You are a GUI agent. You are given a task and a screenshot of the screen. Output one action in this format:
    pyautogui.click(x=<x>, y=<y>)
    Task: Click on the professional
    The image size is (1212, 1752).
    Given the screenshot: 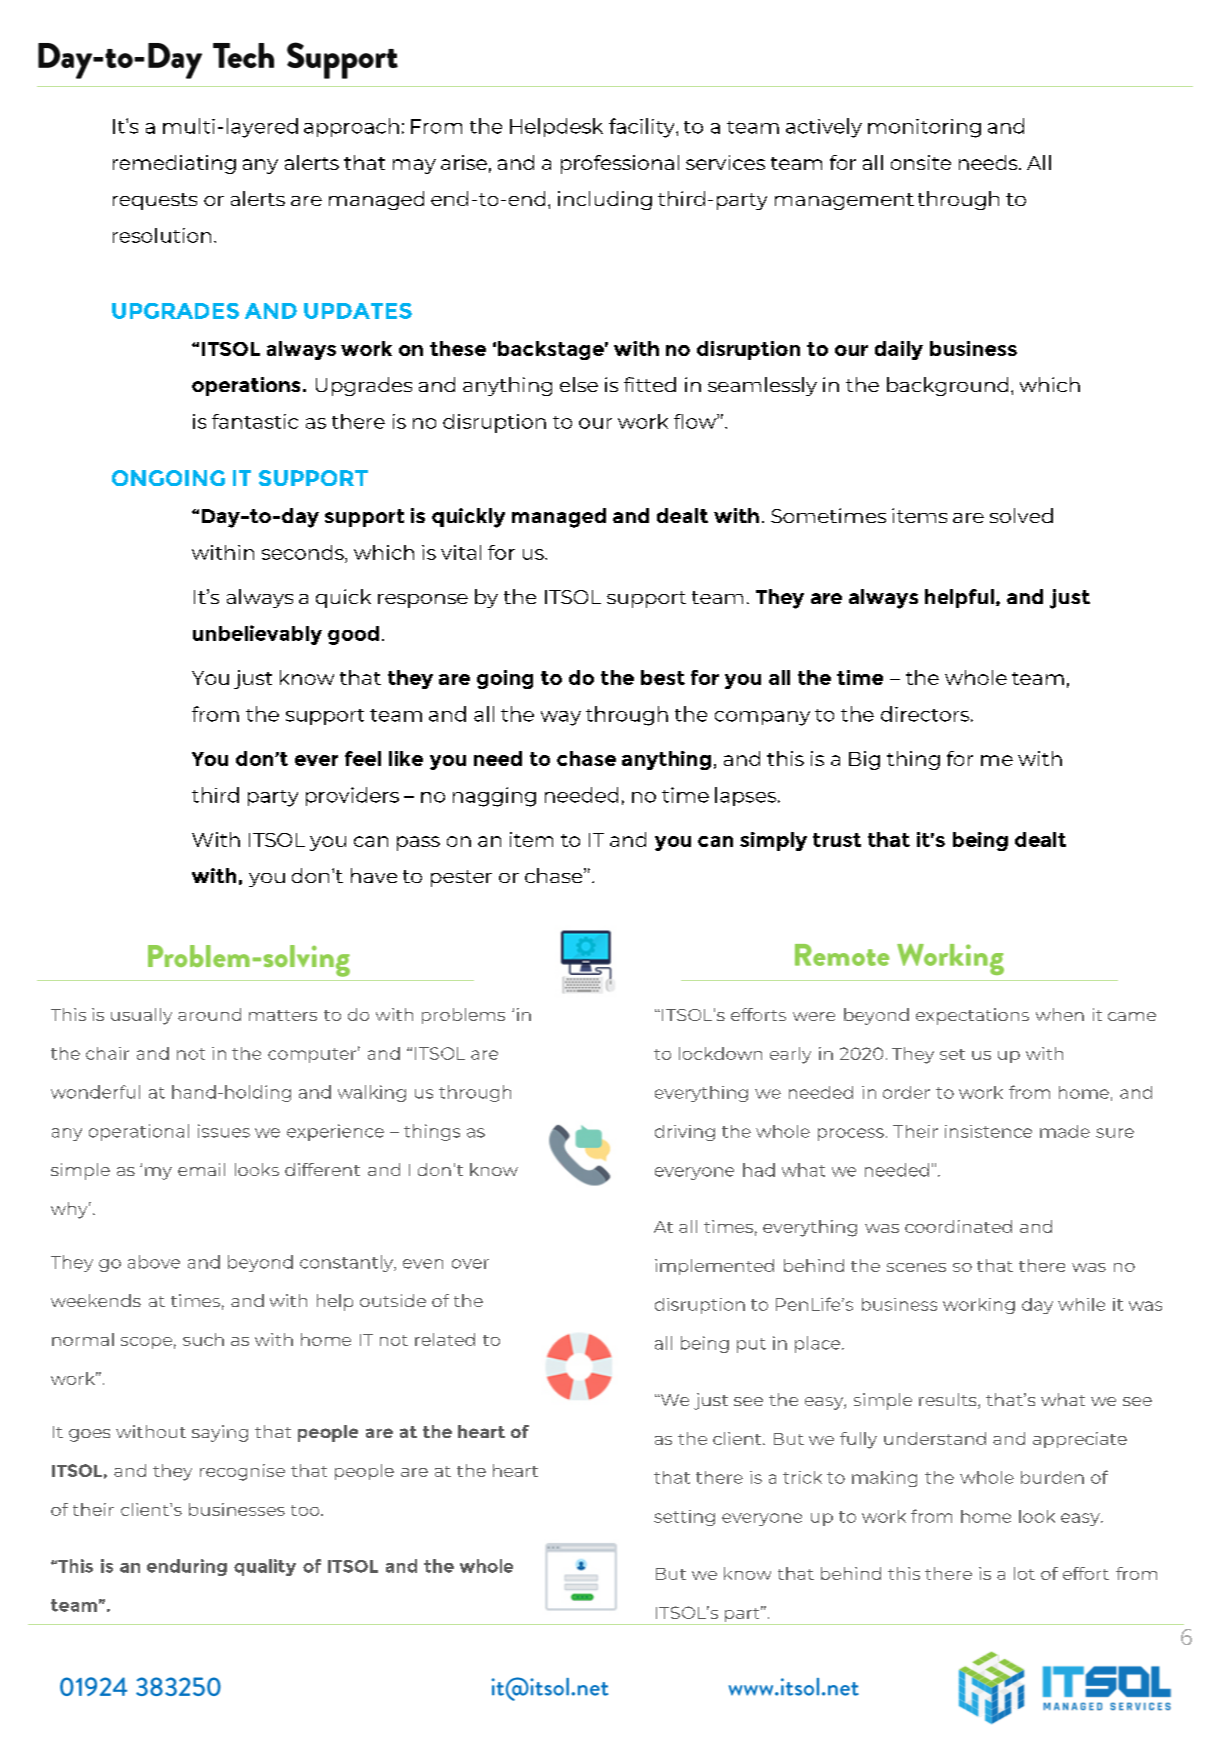 What is the action you would take?
    pyautogui.click(x=620, y=164)
